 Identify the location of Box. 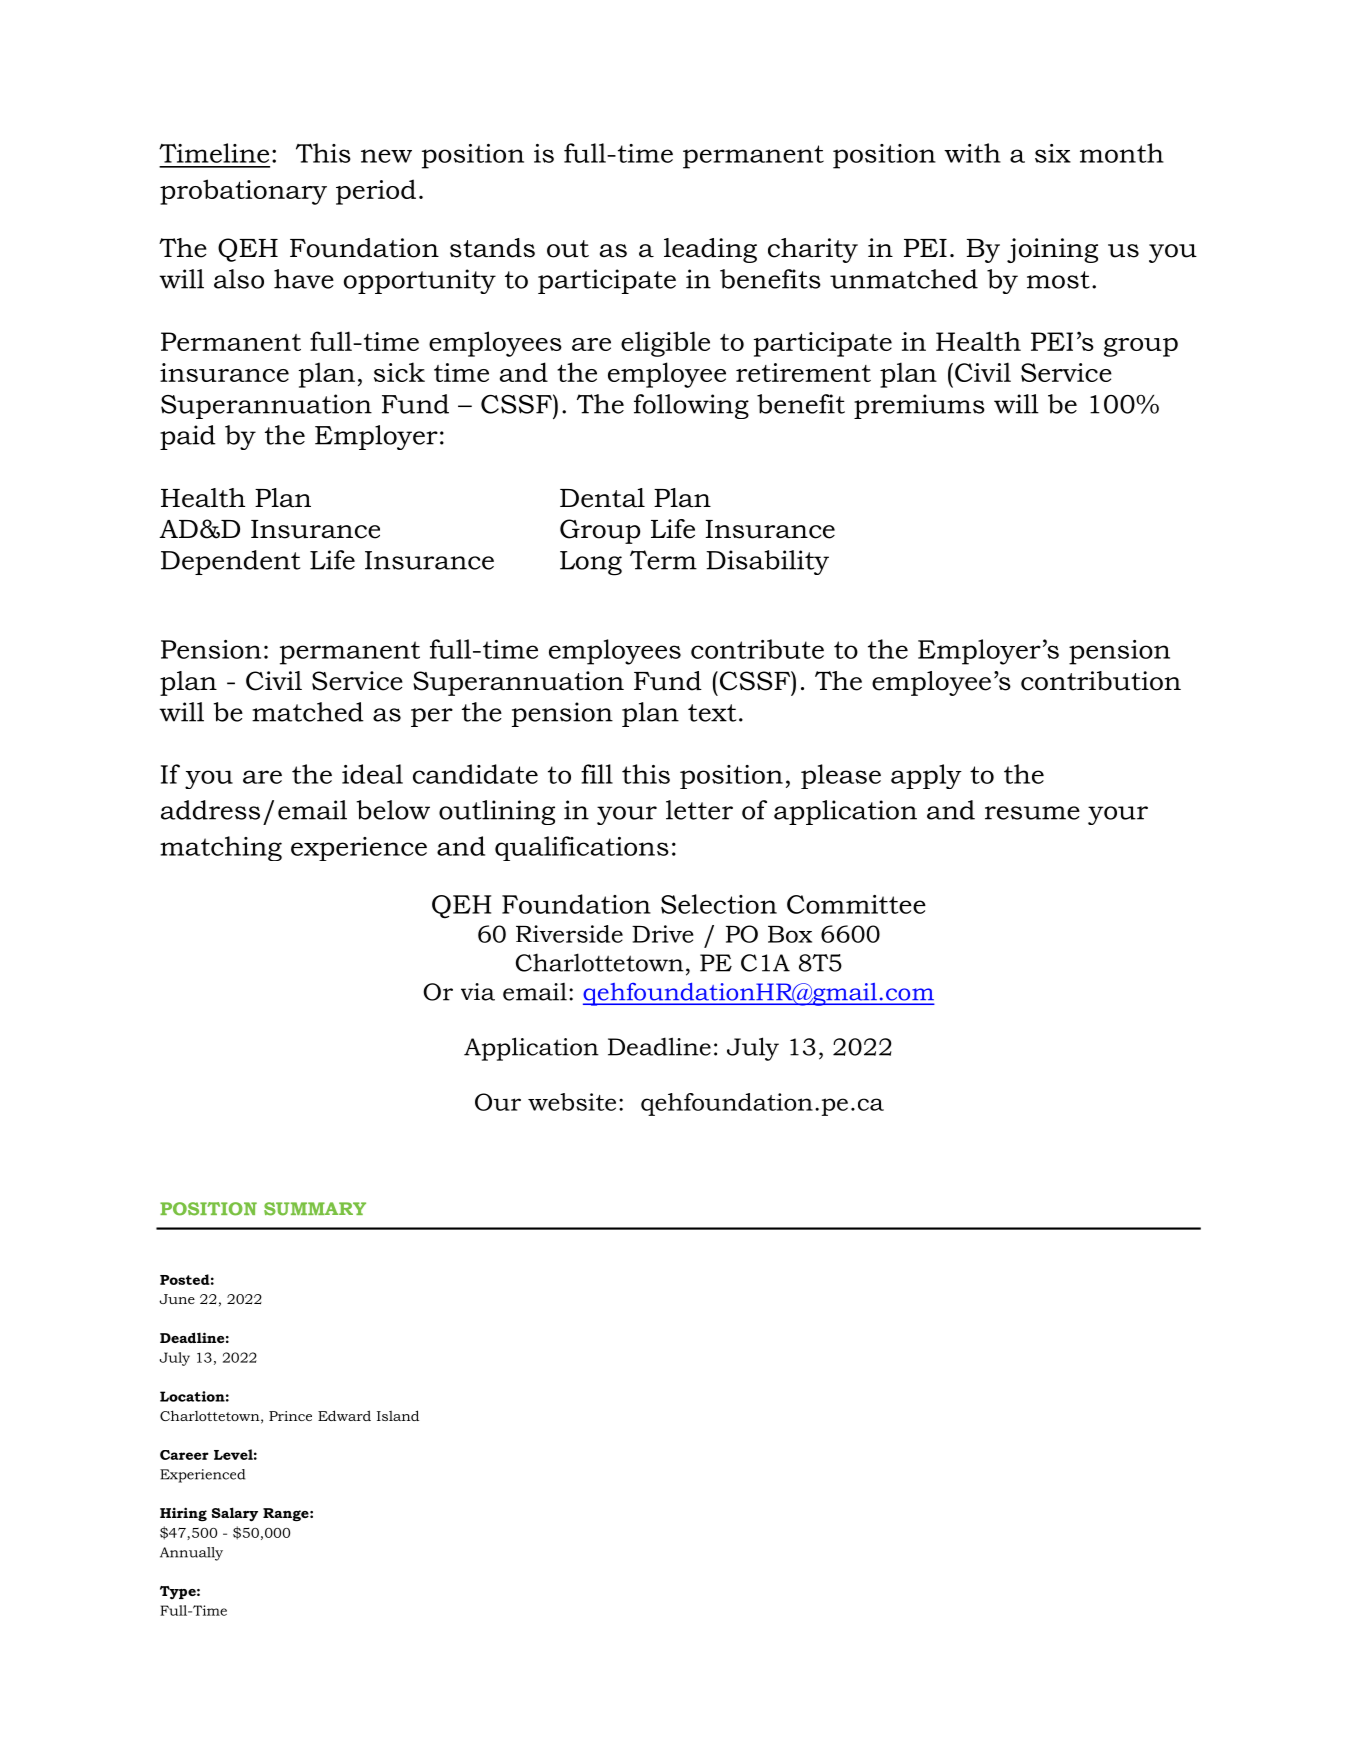
(790, 934).
